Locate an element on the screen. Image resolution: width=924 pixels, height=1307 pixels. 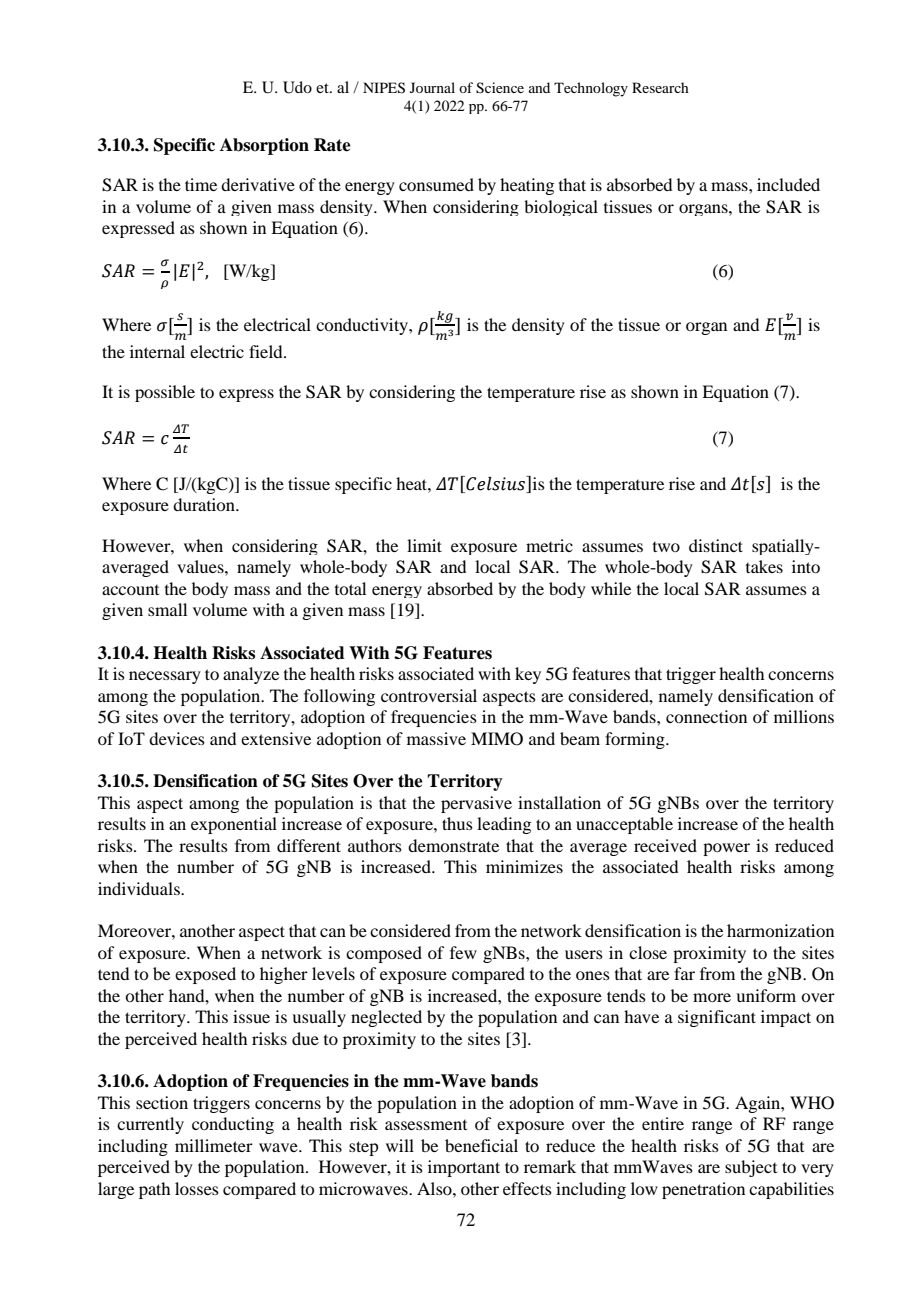
subject is located at coordinates (751, 1168).
